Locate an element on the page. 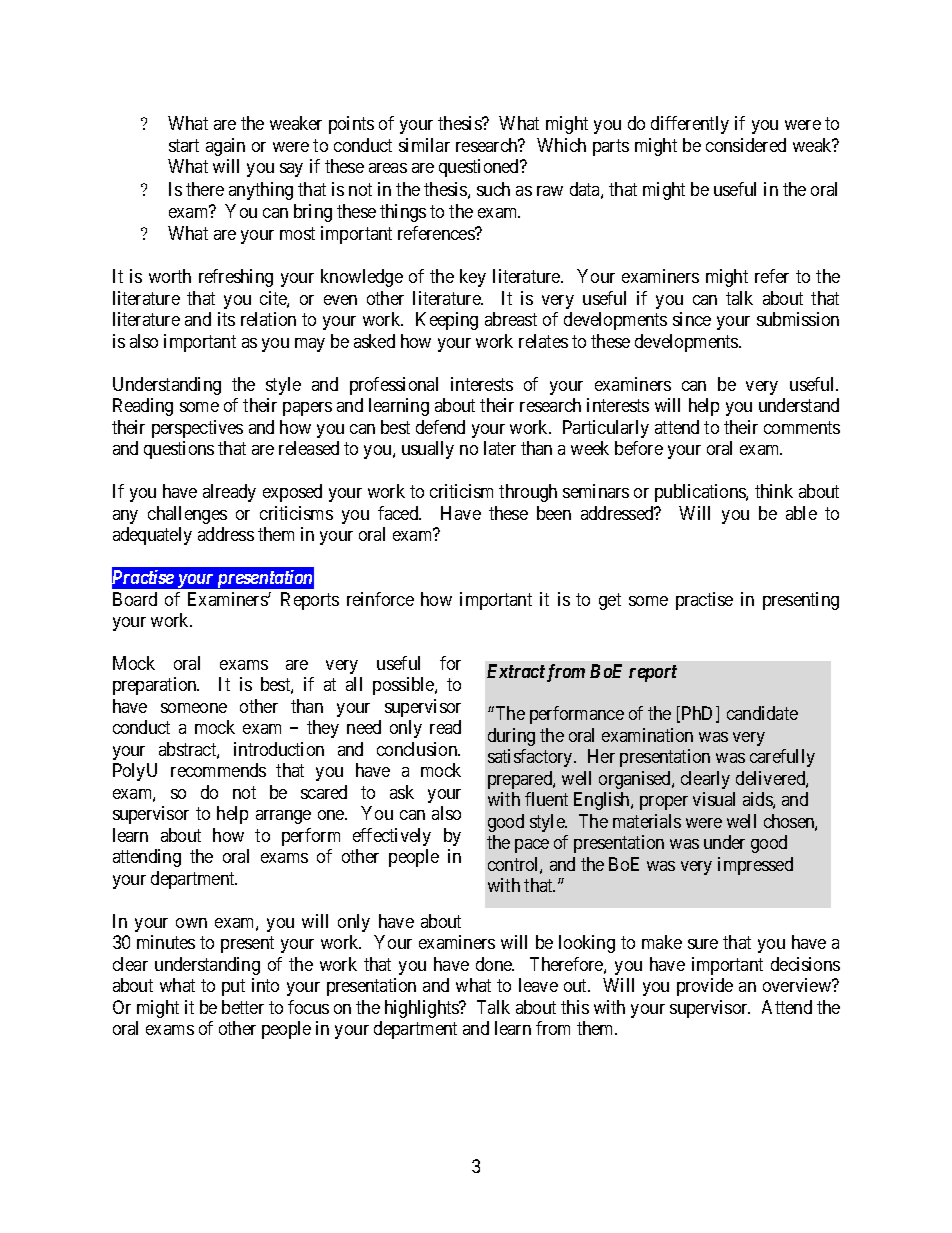 The width and height of the page is (952, 1233). comments is located at coordinates (802, 427).
